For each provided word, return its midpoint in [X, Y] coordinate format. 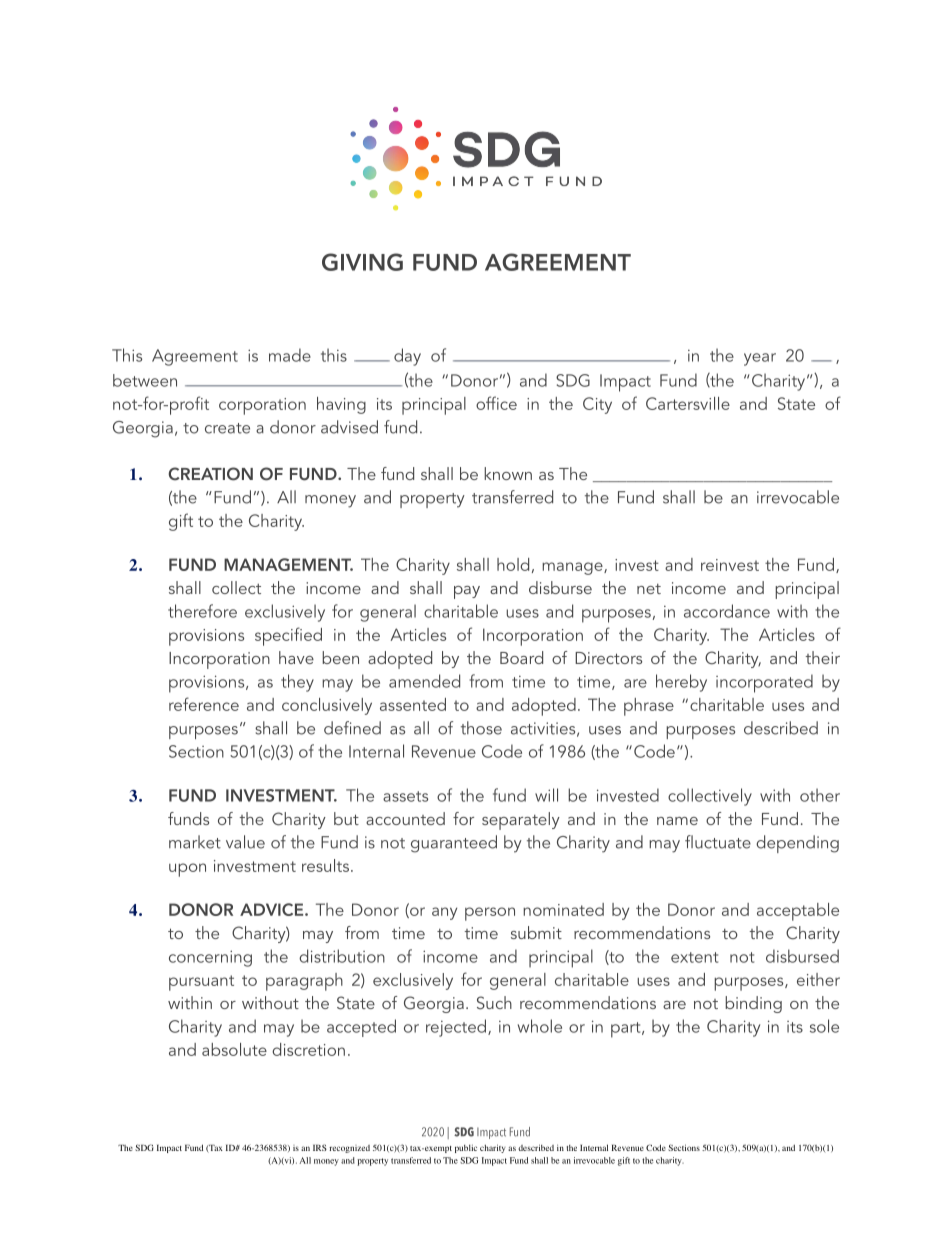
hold [513, 564]
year [760, 359]
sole [824, 1026]
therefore [202, 611]
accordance [727, 611]
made [290, 355]
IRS [320, 1147]
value [245, 842]
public [466, 1148]
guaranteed [454, 844]
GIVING [362, 262]
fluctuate [718, 842]
